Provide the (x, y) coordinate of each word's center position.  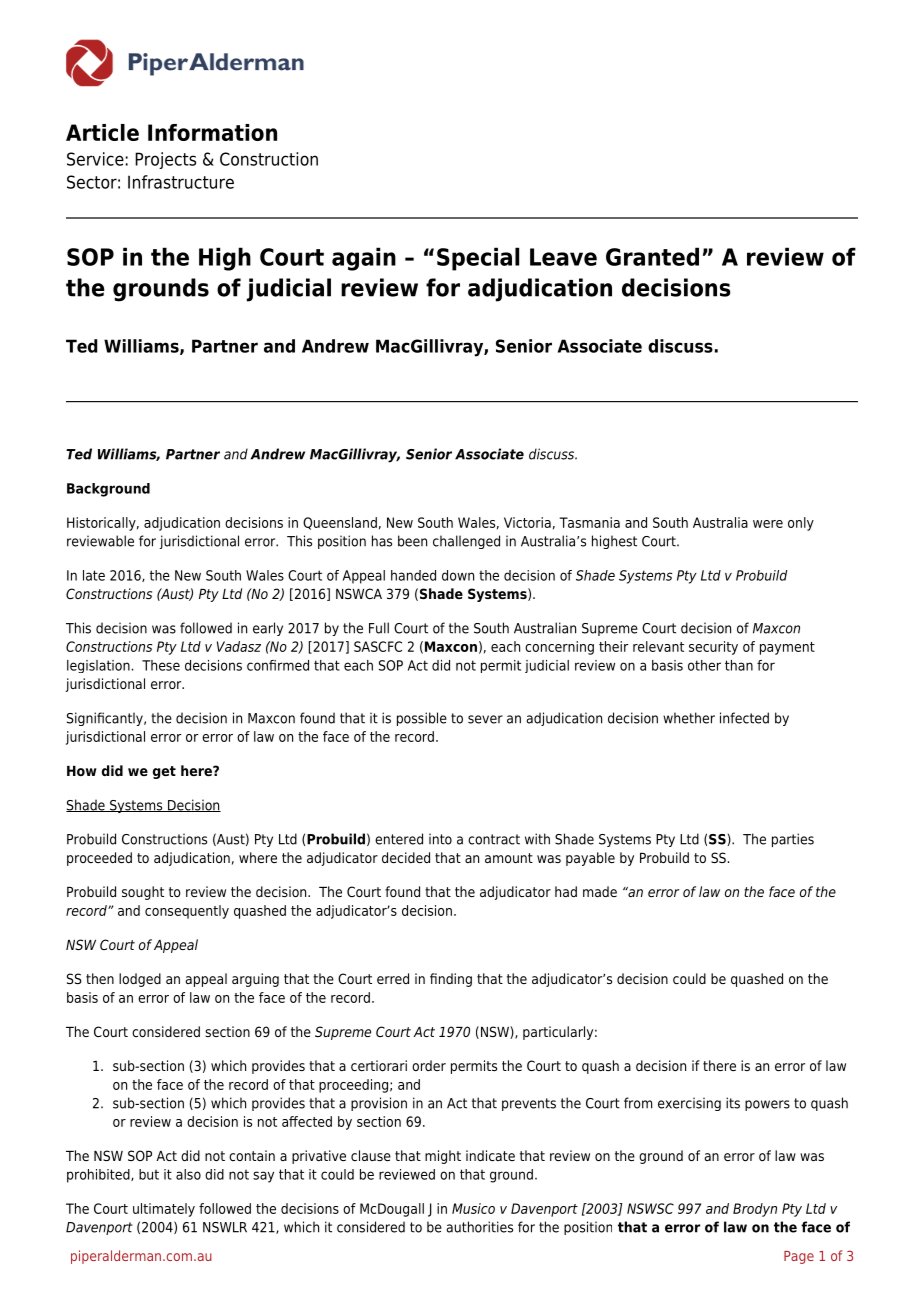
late (94, 575)
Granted (652, 256)
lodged (140, 980)
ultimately (164, 1210)
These (161, 665)
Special (478, 259)
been (412, 541)
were (768, 524)
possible (422, 719)
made (600, 891)
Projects (165, 160)
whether (689, 718)
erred (393, 978)
